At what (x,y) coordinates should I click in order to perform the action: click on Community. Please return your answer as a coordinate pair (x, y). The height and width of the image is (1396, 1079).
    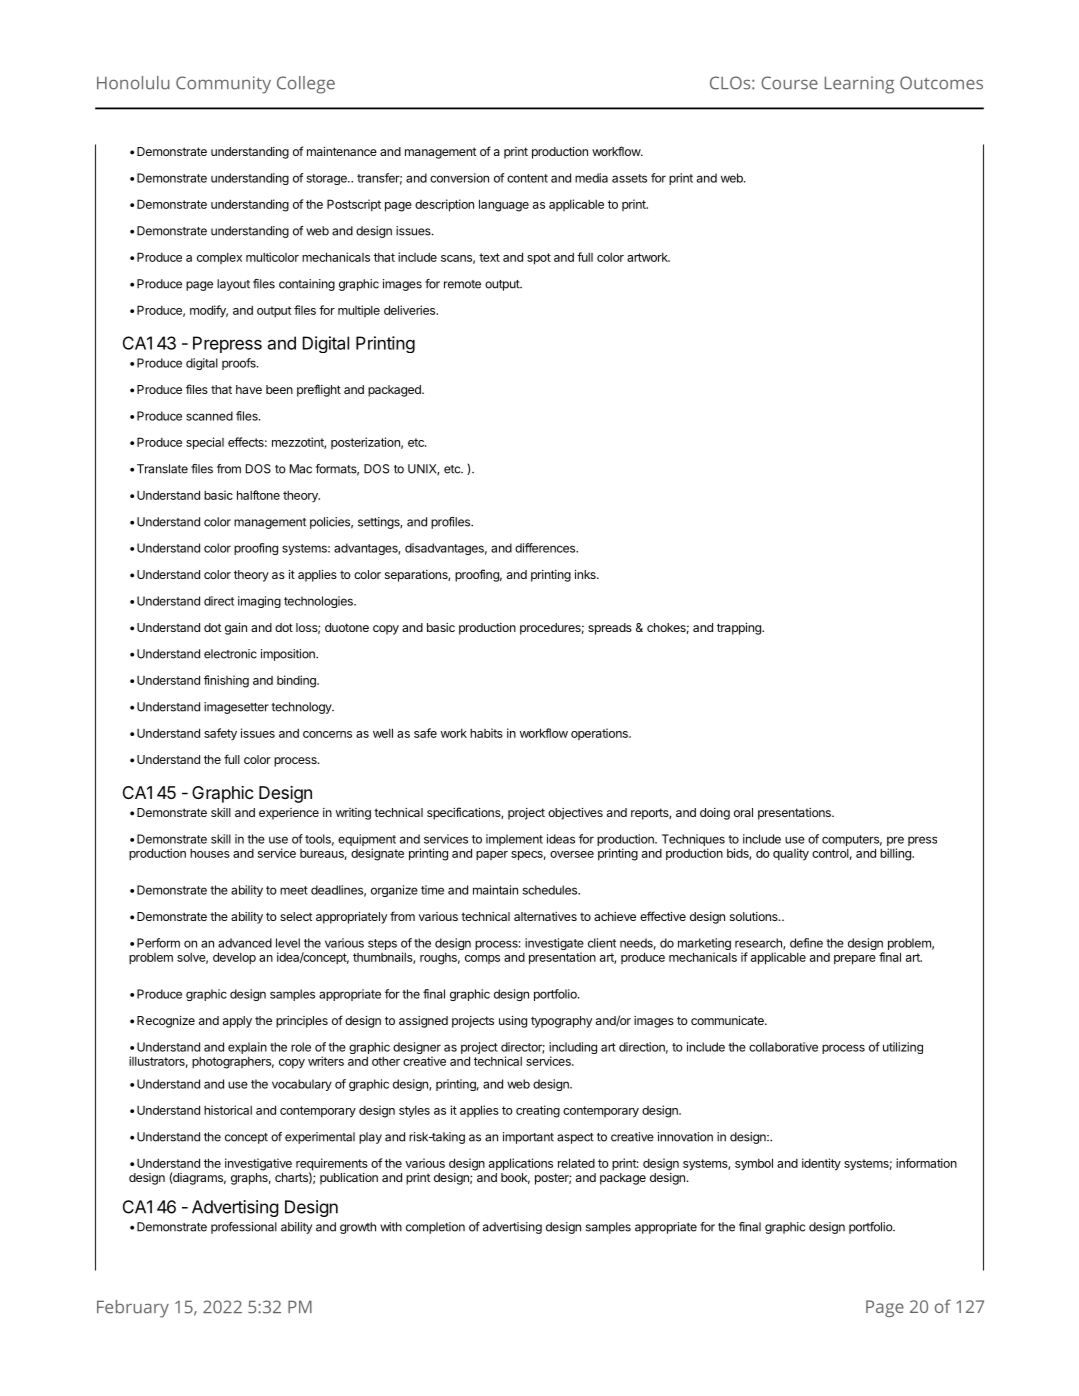
    Looking at the image, I should click on (223, 85).
